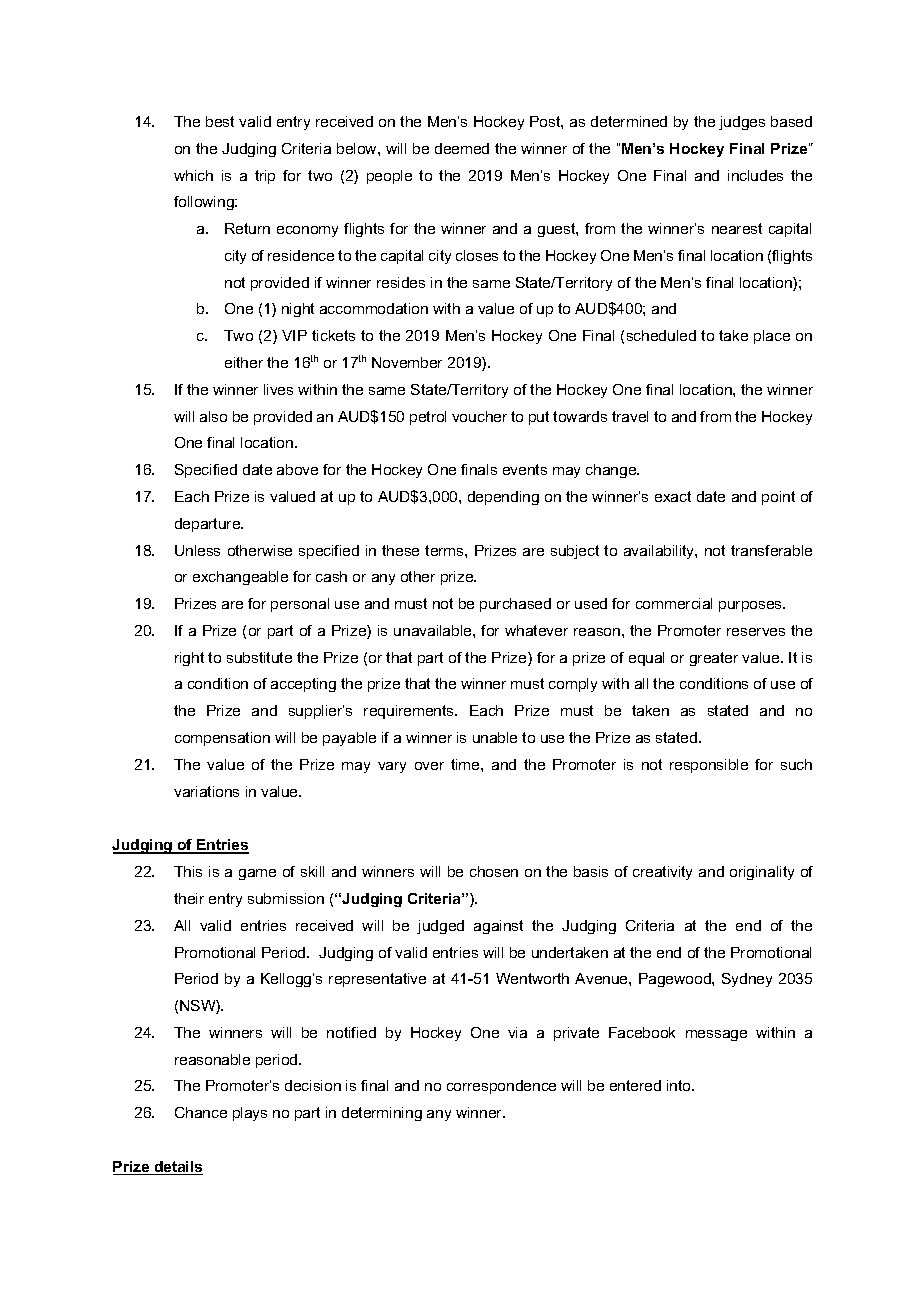  Describe the element at coordinates (462, 148) in the document. I see `deemed` at that location.
